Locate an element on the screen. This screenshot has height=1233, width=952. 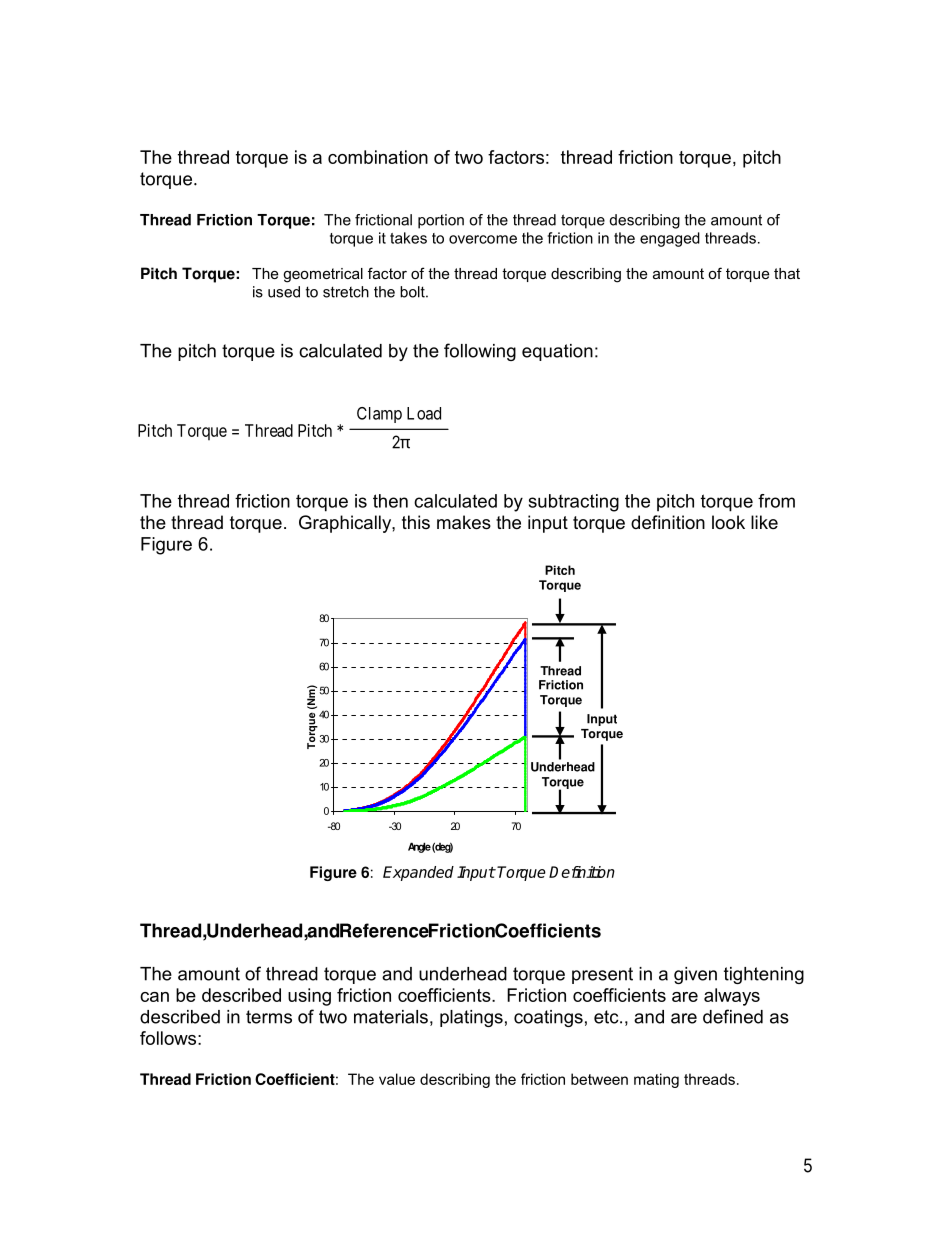
combination is located at coordinates (378, 157).
